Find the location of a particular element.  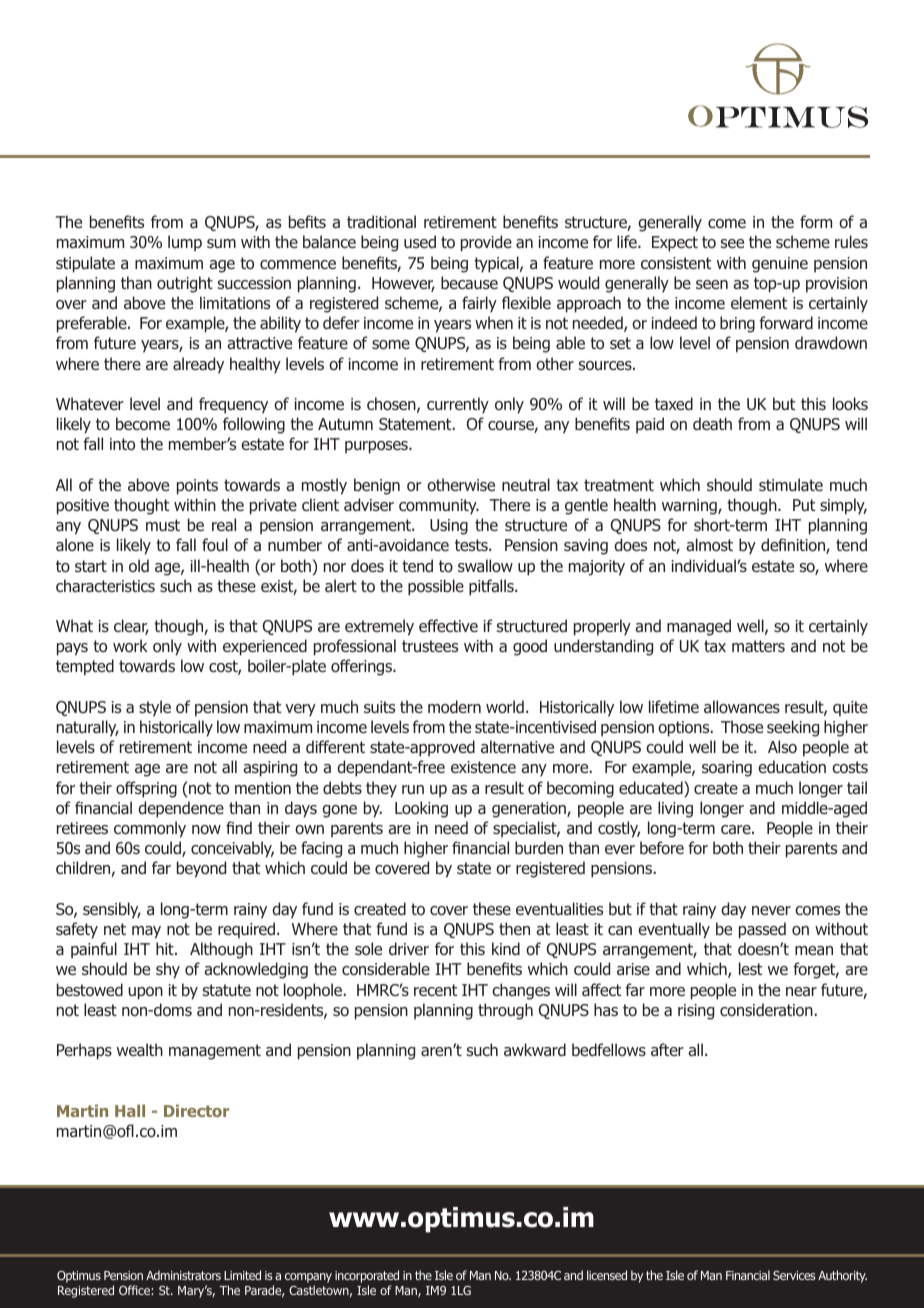

upon is located at coordinates (145, 993).
